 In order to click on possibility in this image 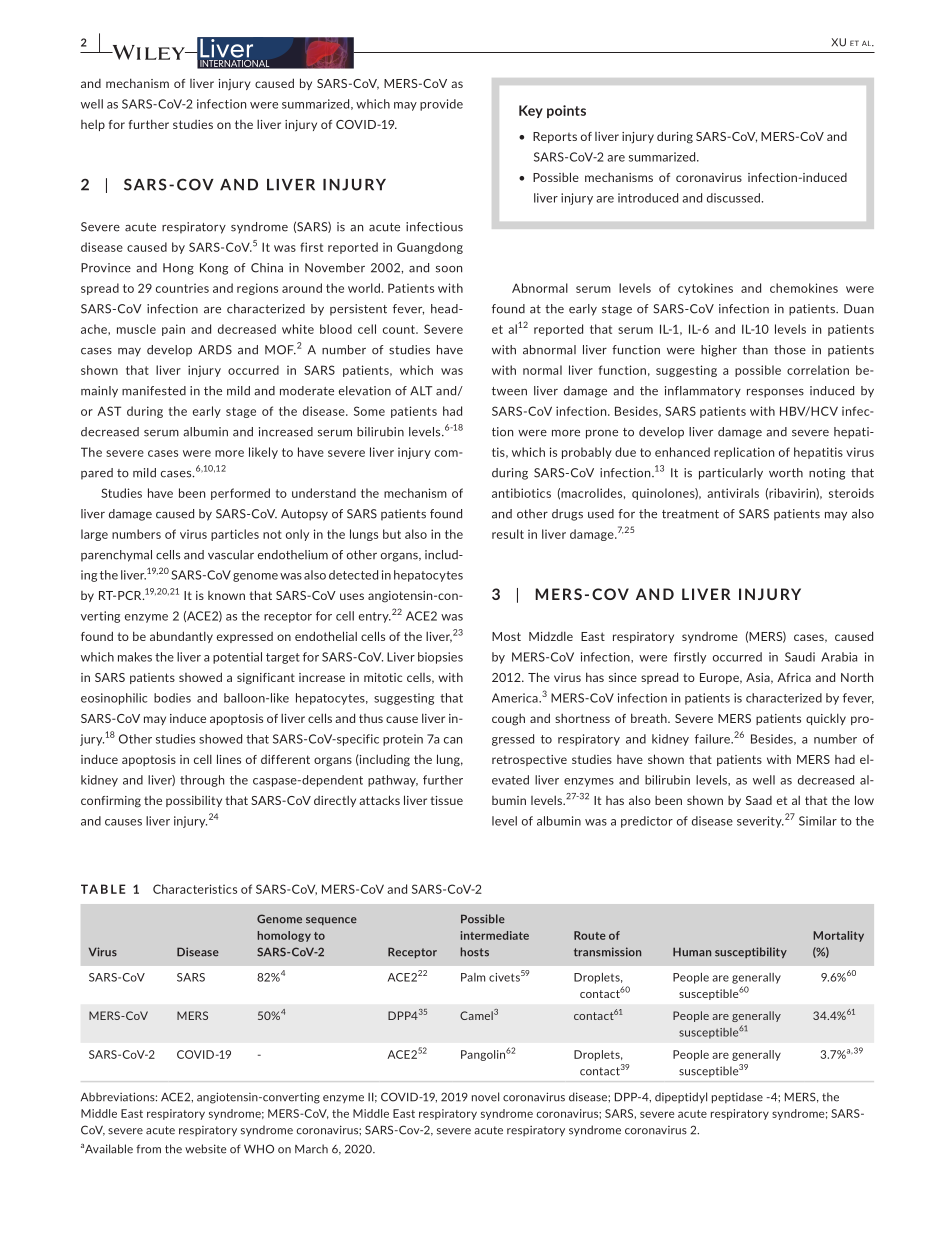, I will do `click(194, 801)`.
